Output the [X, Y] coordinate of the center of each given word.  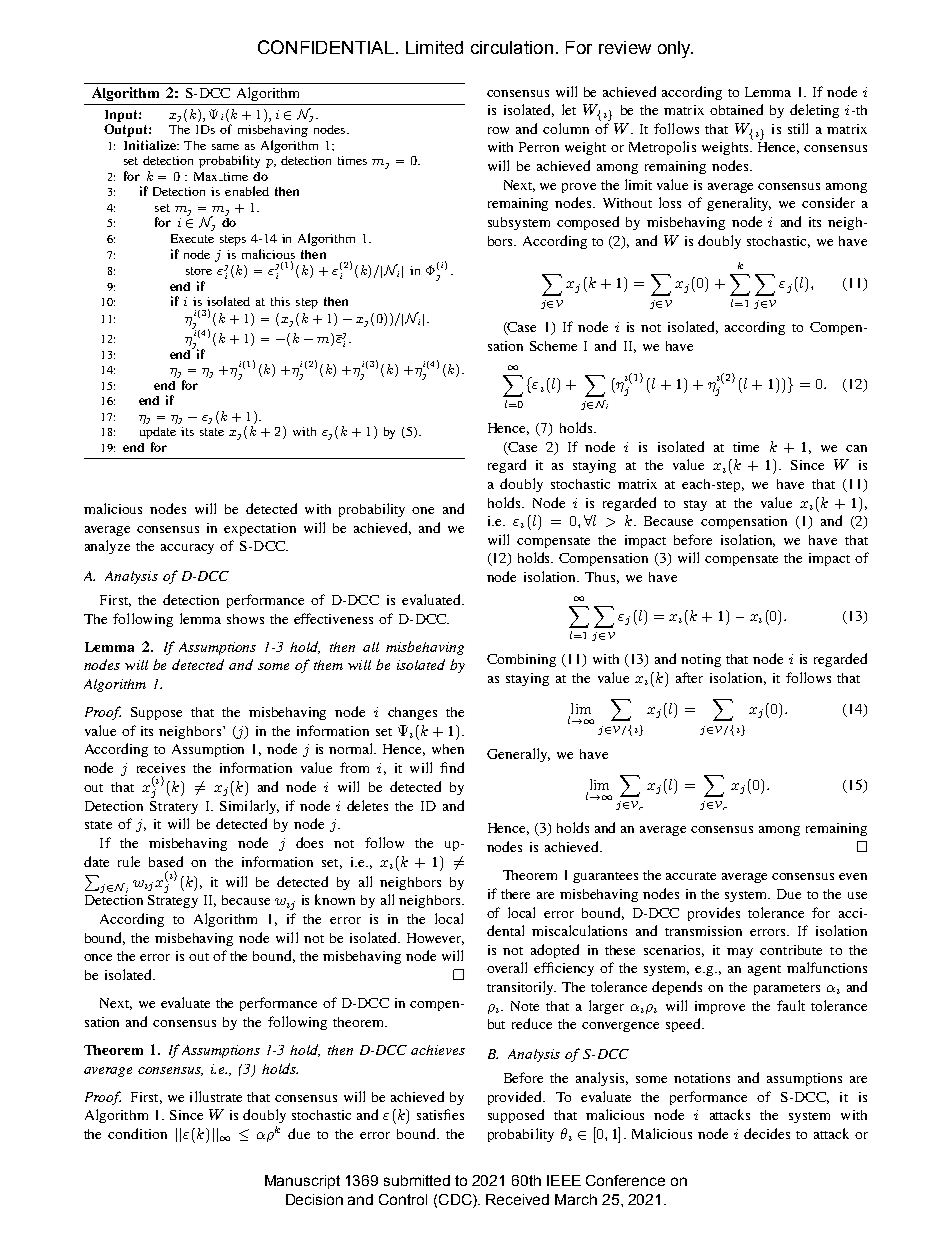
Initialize [151, 145]
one [423, 510]
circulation [512, 47]
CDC [456, 1201]
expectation [260, 529]
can [856, 448]
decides [767, 1133]
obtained [736, 109]
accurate [691, 876]
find [452, 767]
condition [137, 1133]
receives [161, 768]
